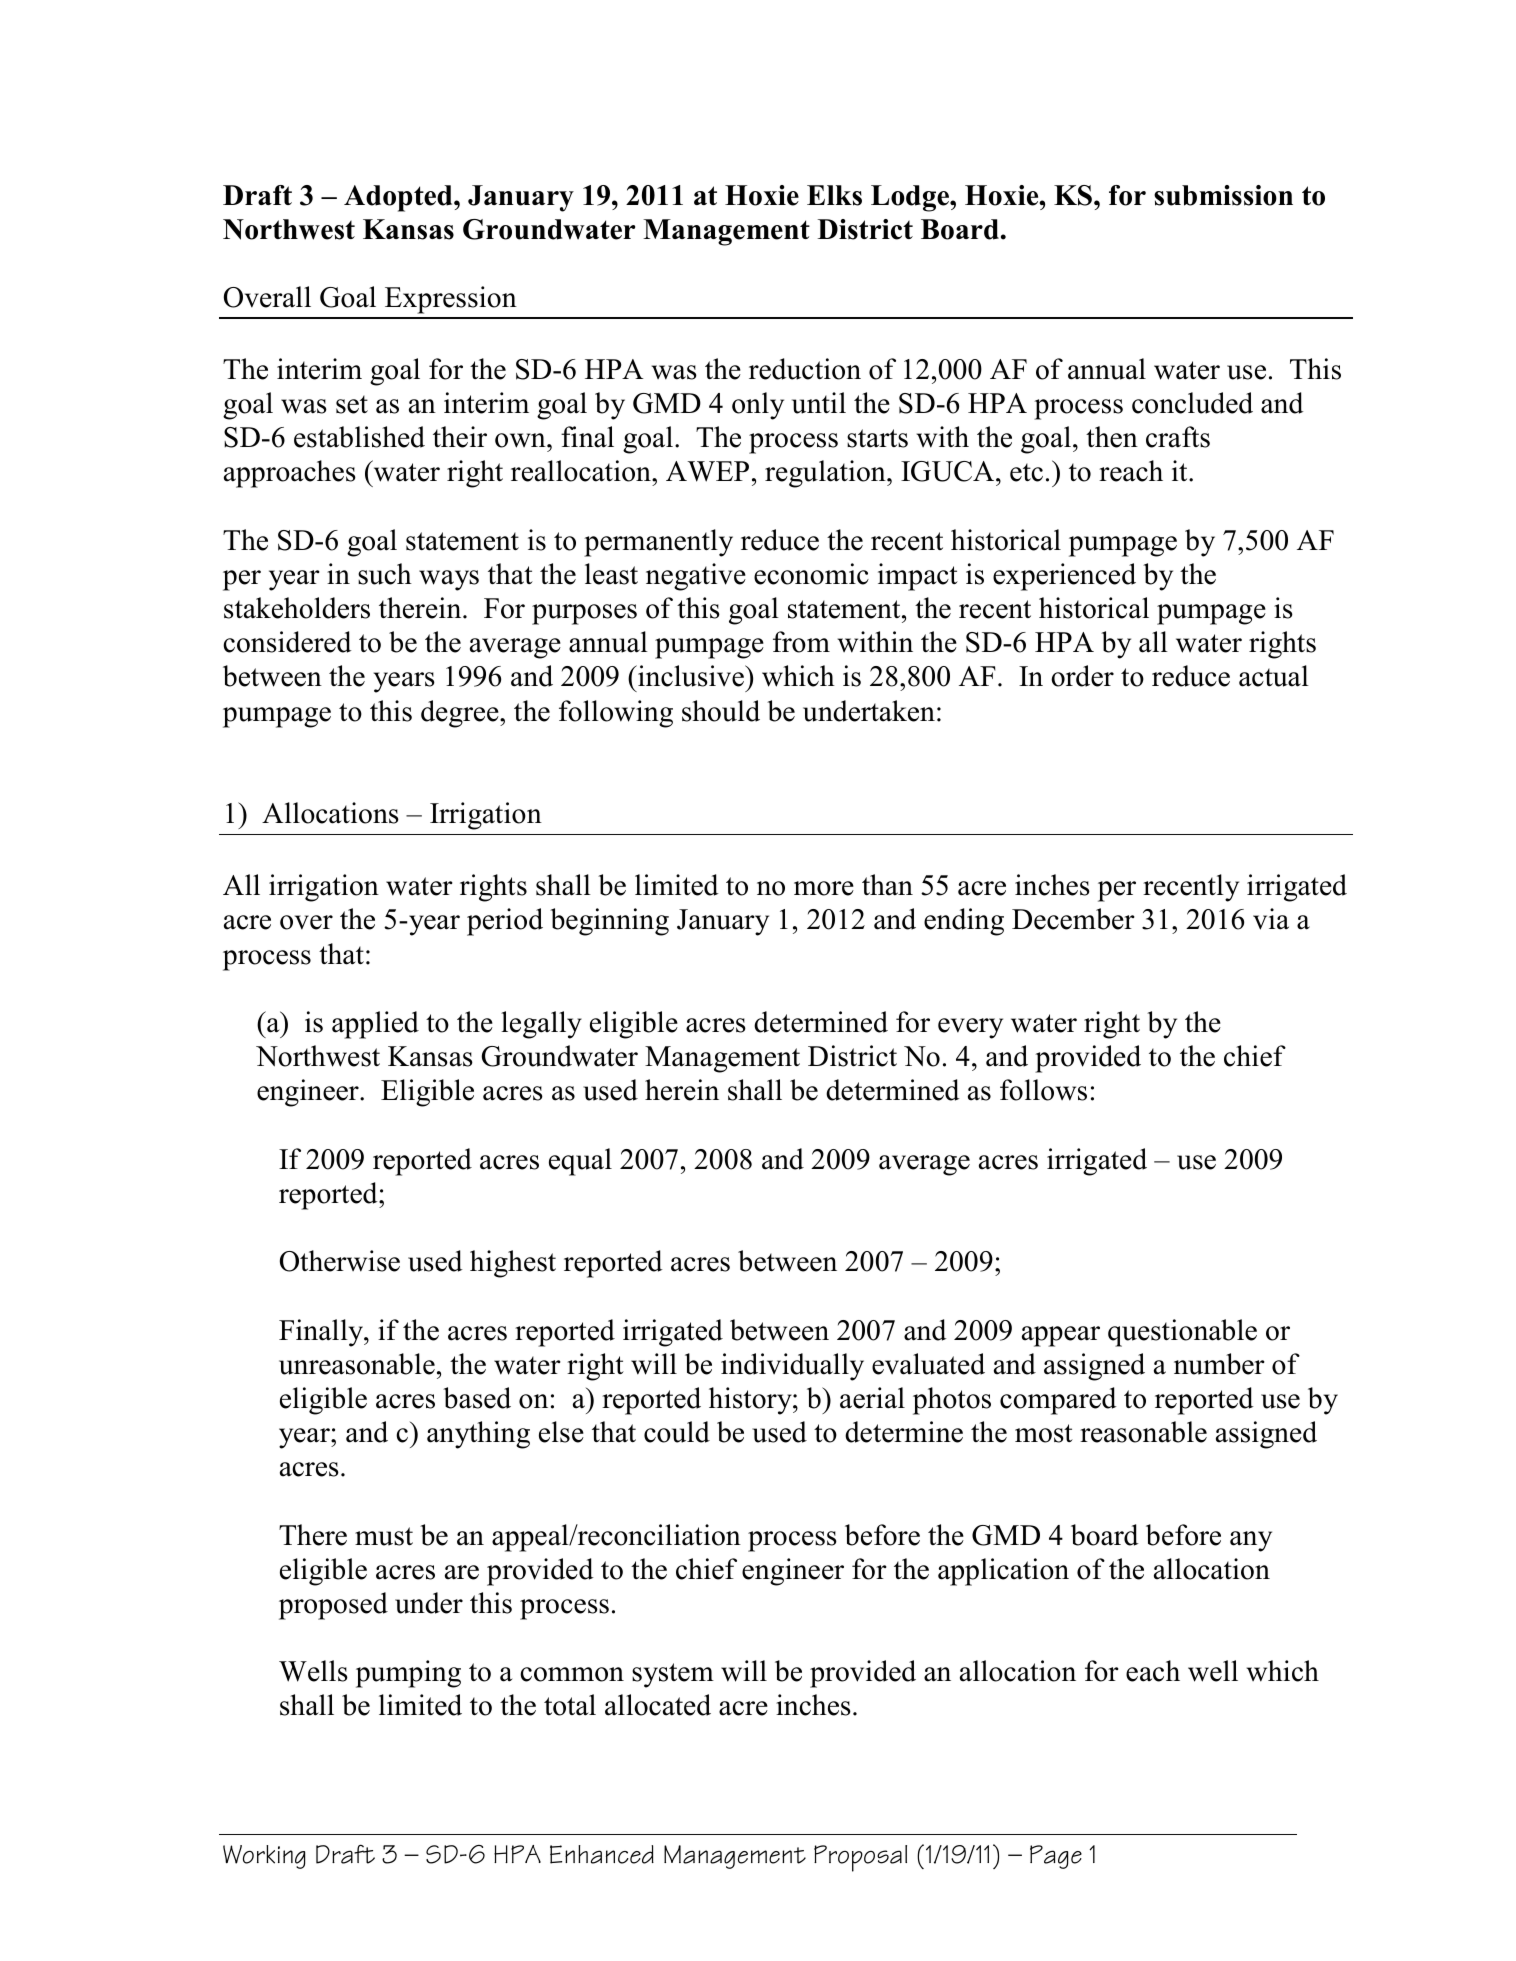 Image resolution: width=1516 pixels, height=1961 pixels. Describe the element at coordinates (860, 1858) in the image. I see `Proposal` at that location.
